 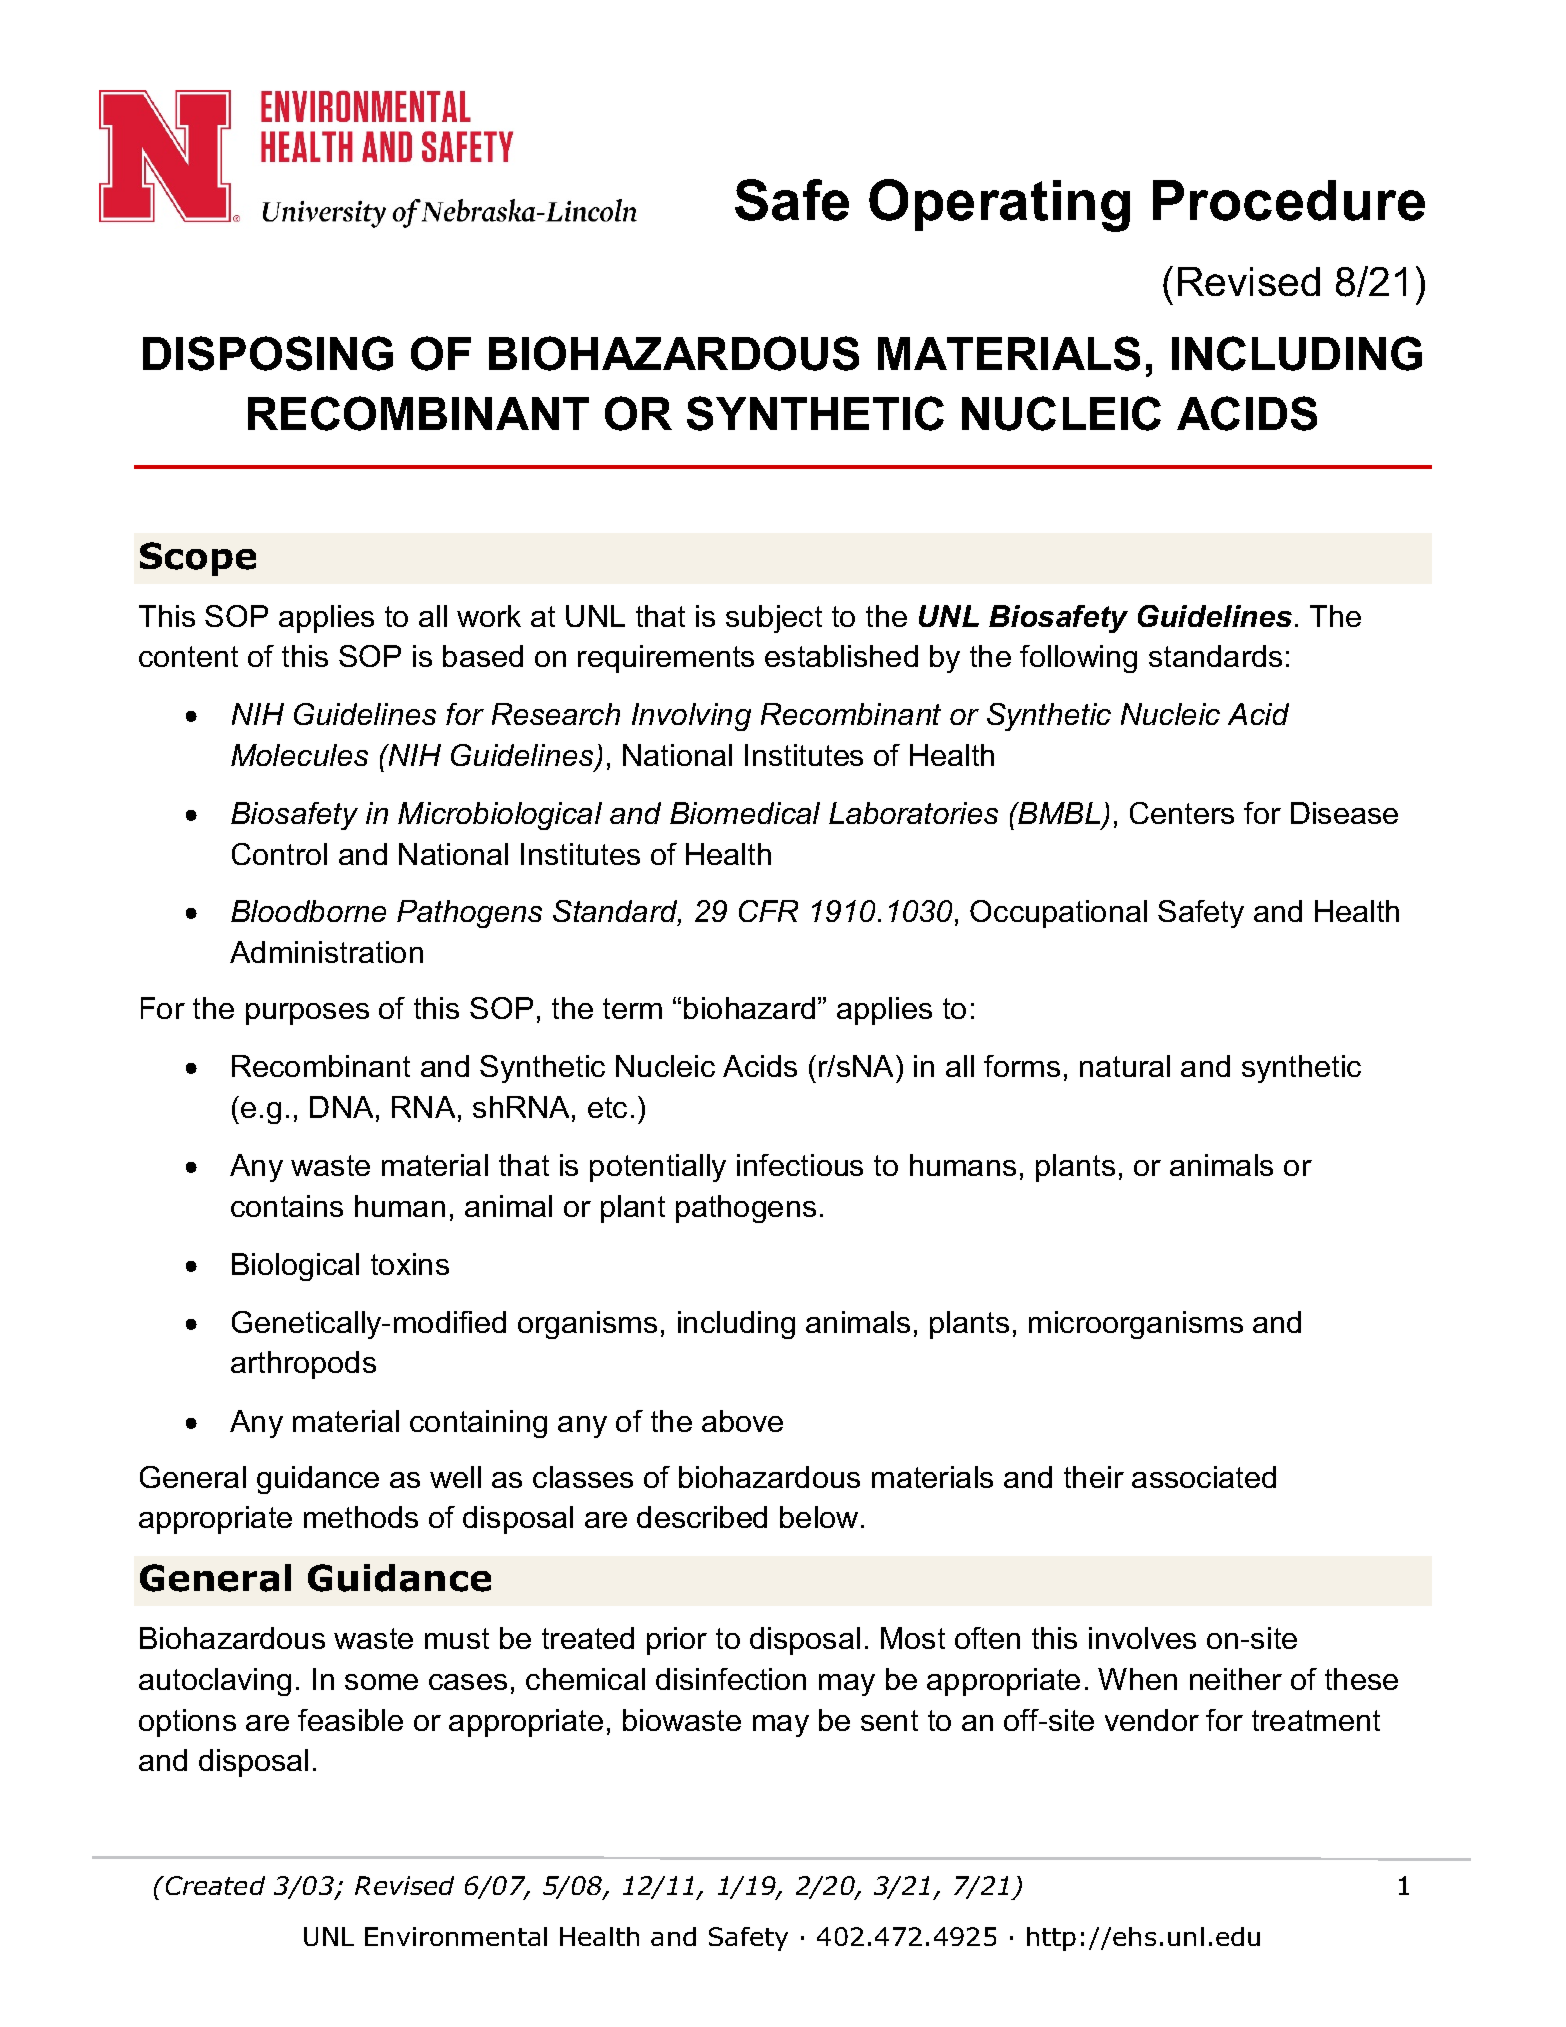 I want to click on Created, so click(x=215, y=1885).
